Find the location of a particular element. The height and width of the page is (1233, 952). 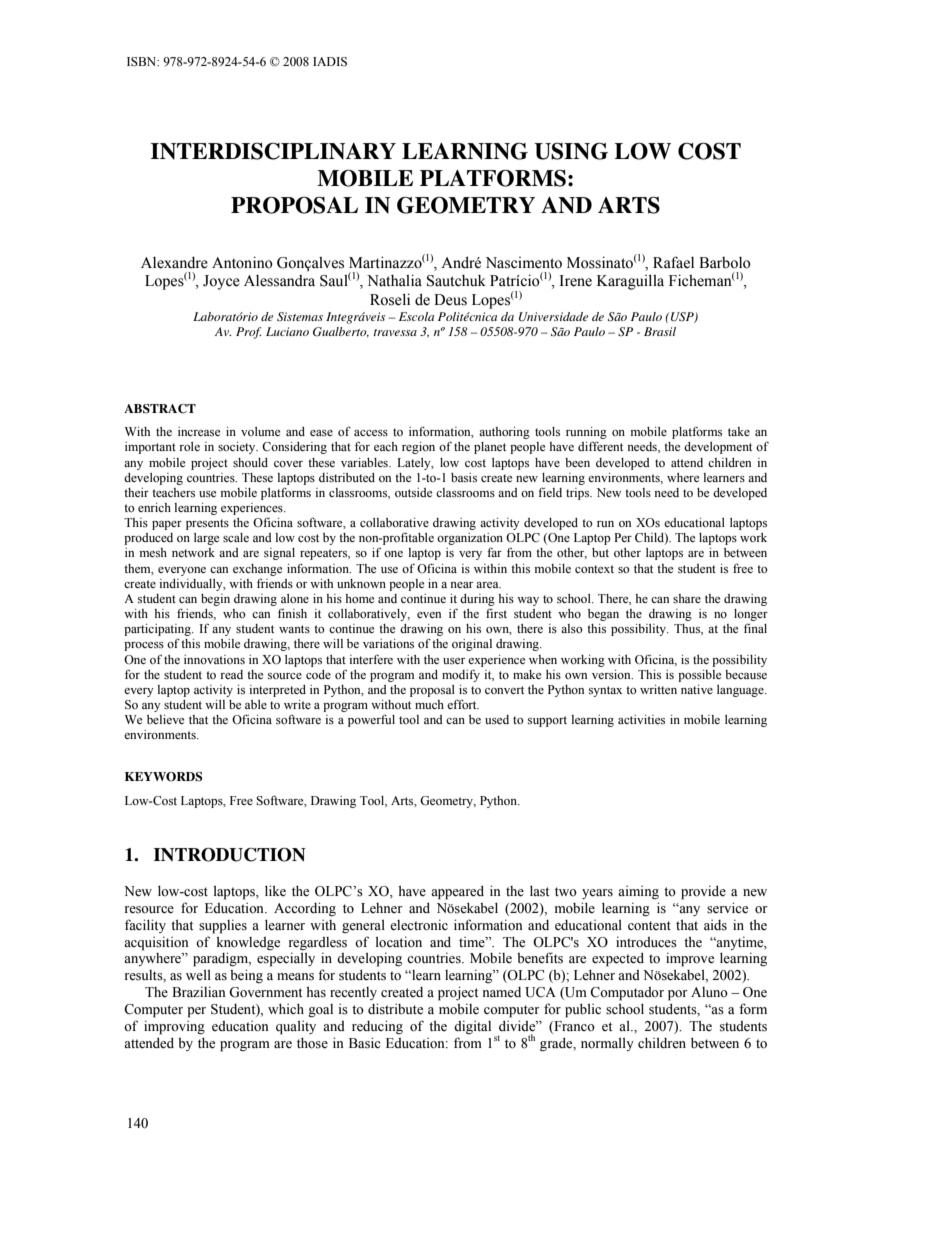

Rafael is located at coordinates (673, 262).
